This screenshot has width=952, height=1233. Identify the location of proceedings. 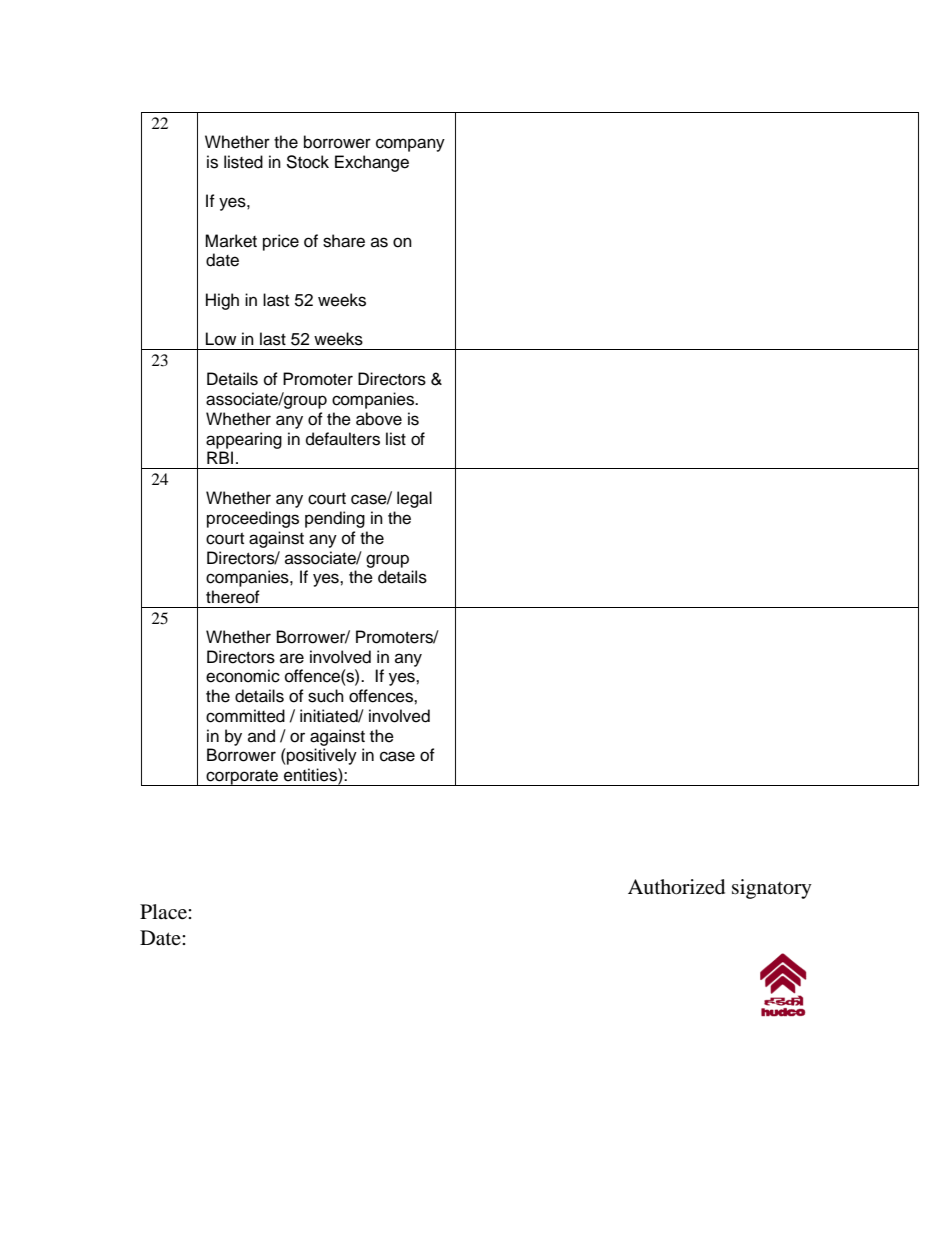
(253, 519).
